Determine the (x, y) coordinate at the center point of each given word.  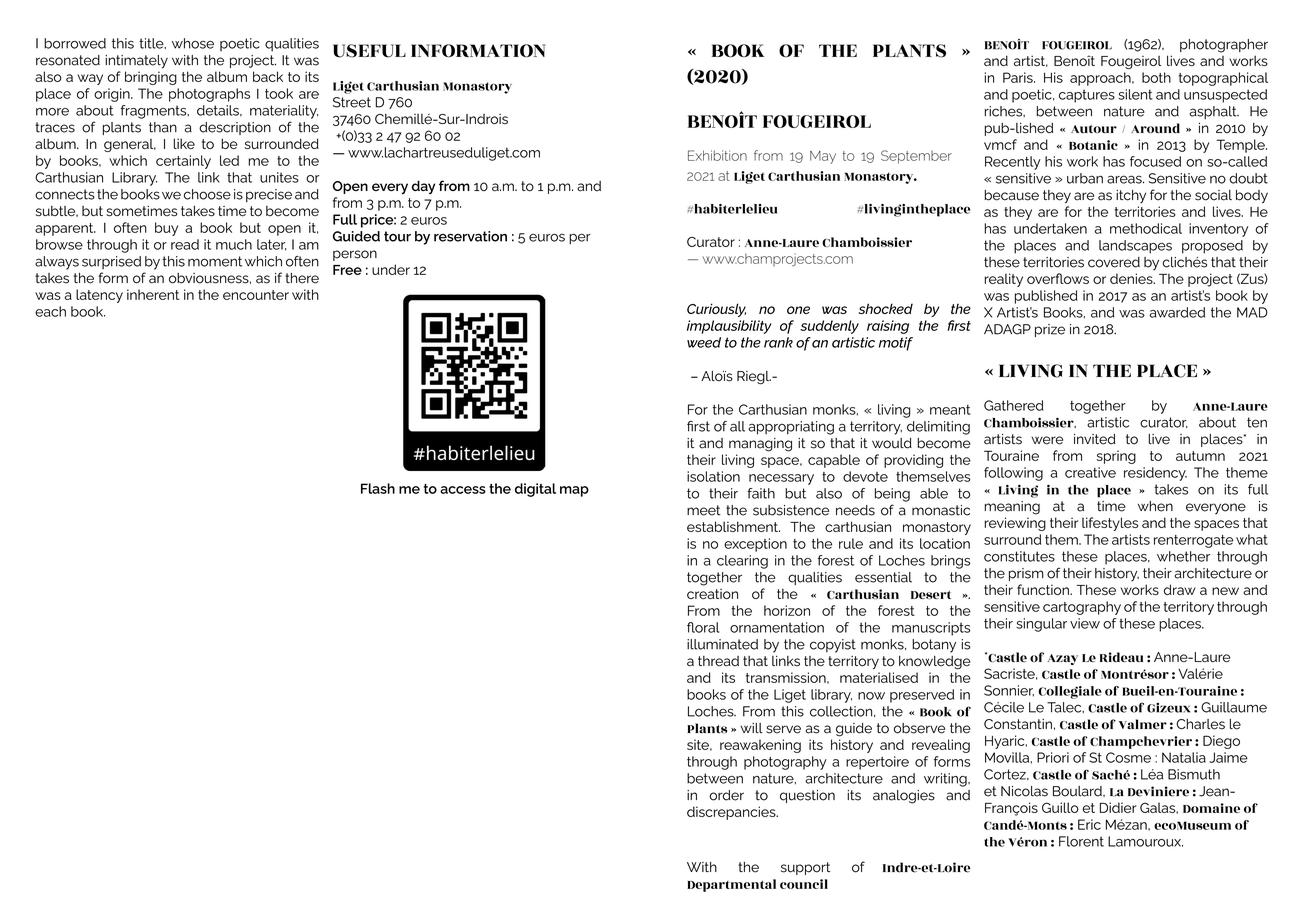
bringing (151, 78)
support (805, 868)
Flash (378, 488)
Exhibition (717, 155)
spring (1116, 457)
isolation (713, 476)
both (1156, 77)
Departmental (731, 885)
